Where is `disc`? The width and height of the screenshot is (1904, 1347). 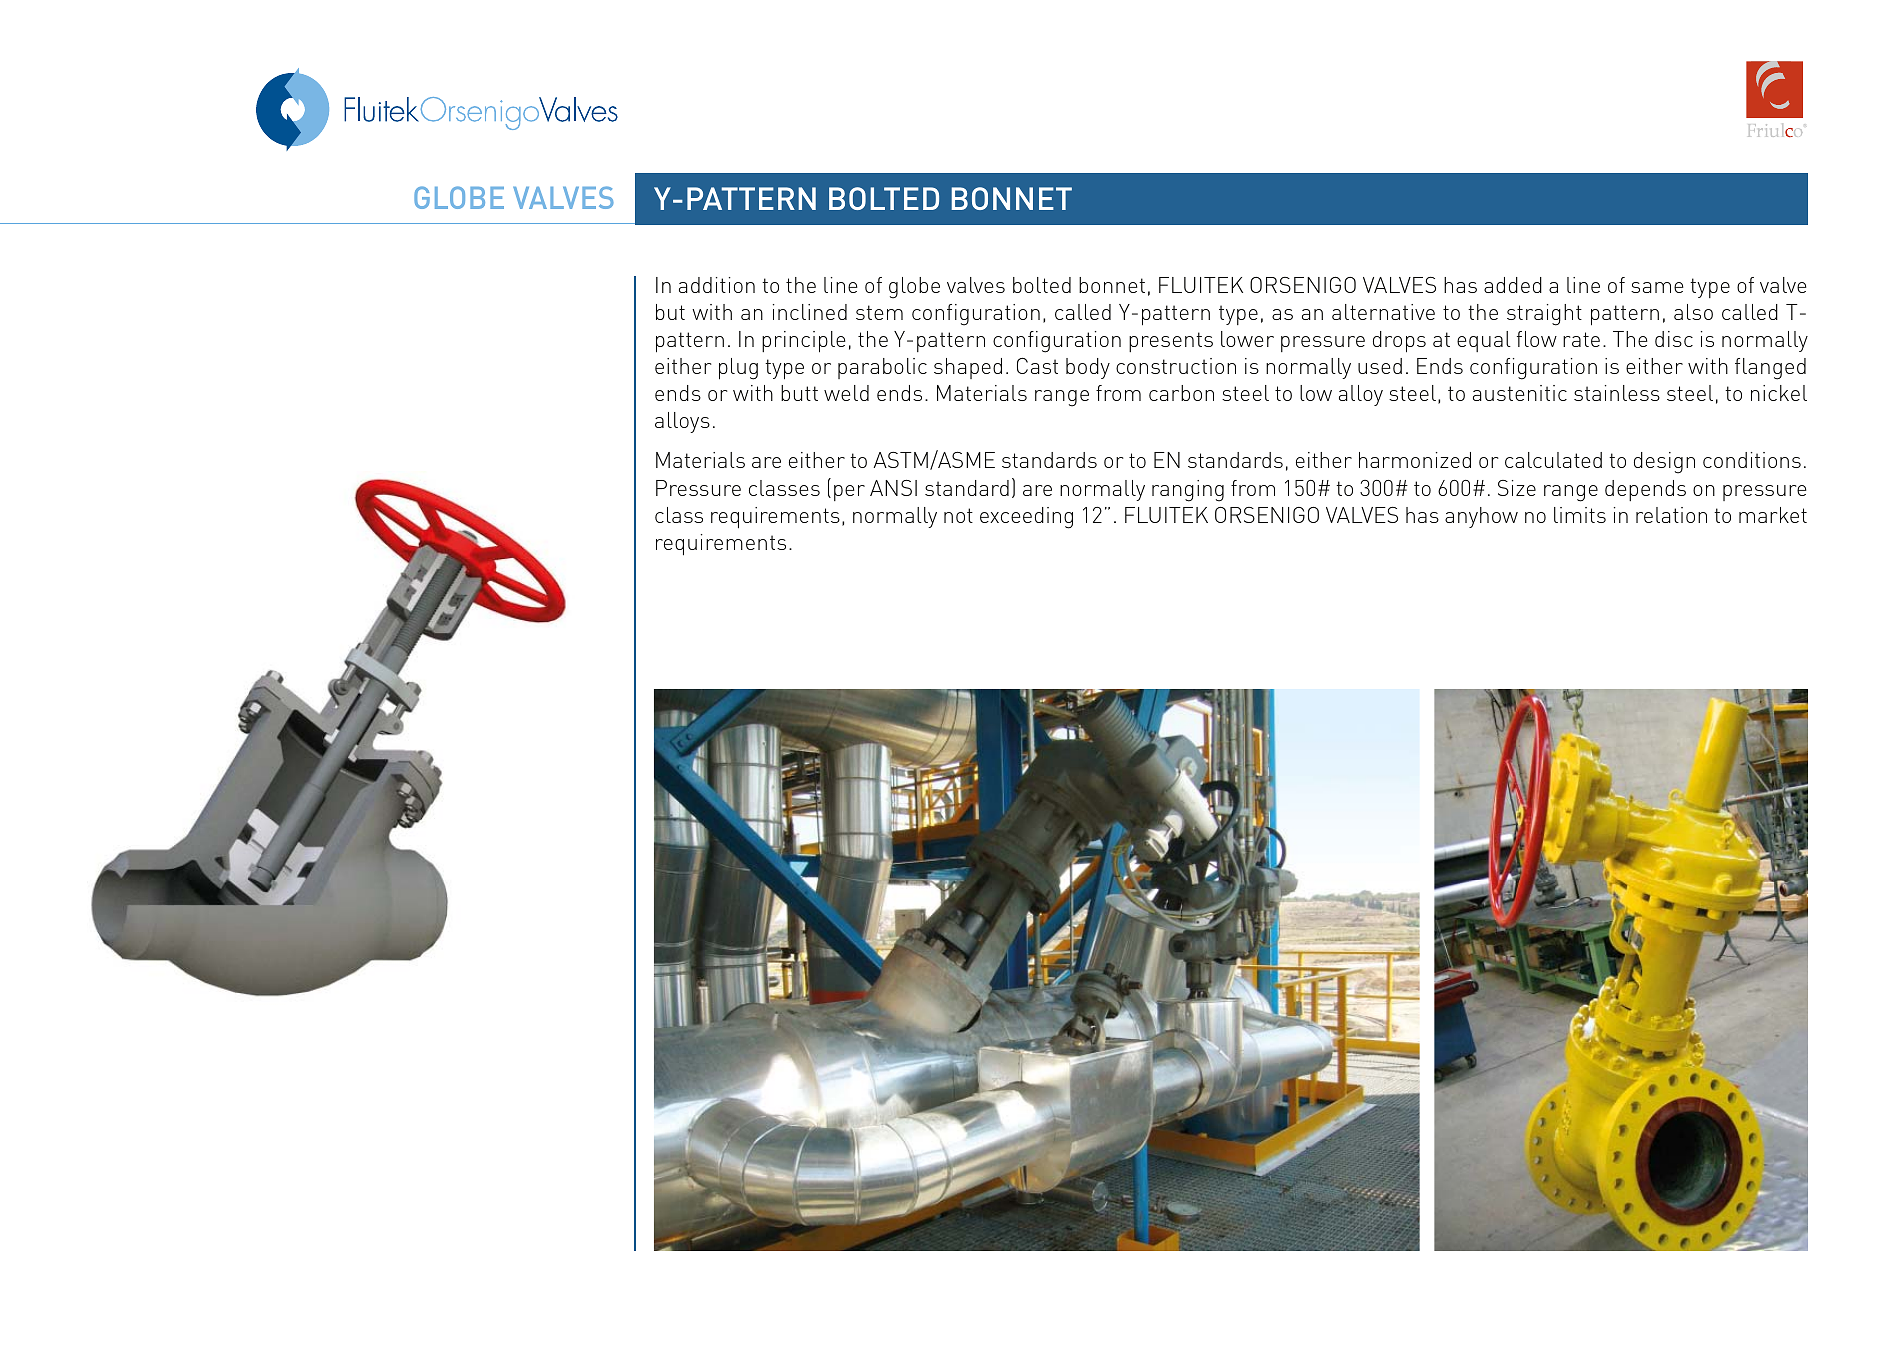
disc is located at coordinates (1674, 339).
